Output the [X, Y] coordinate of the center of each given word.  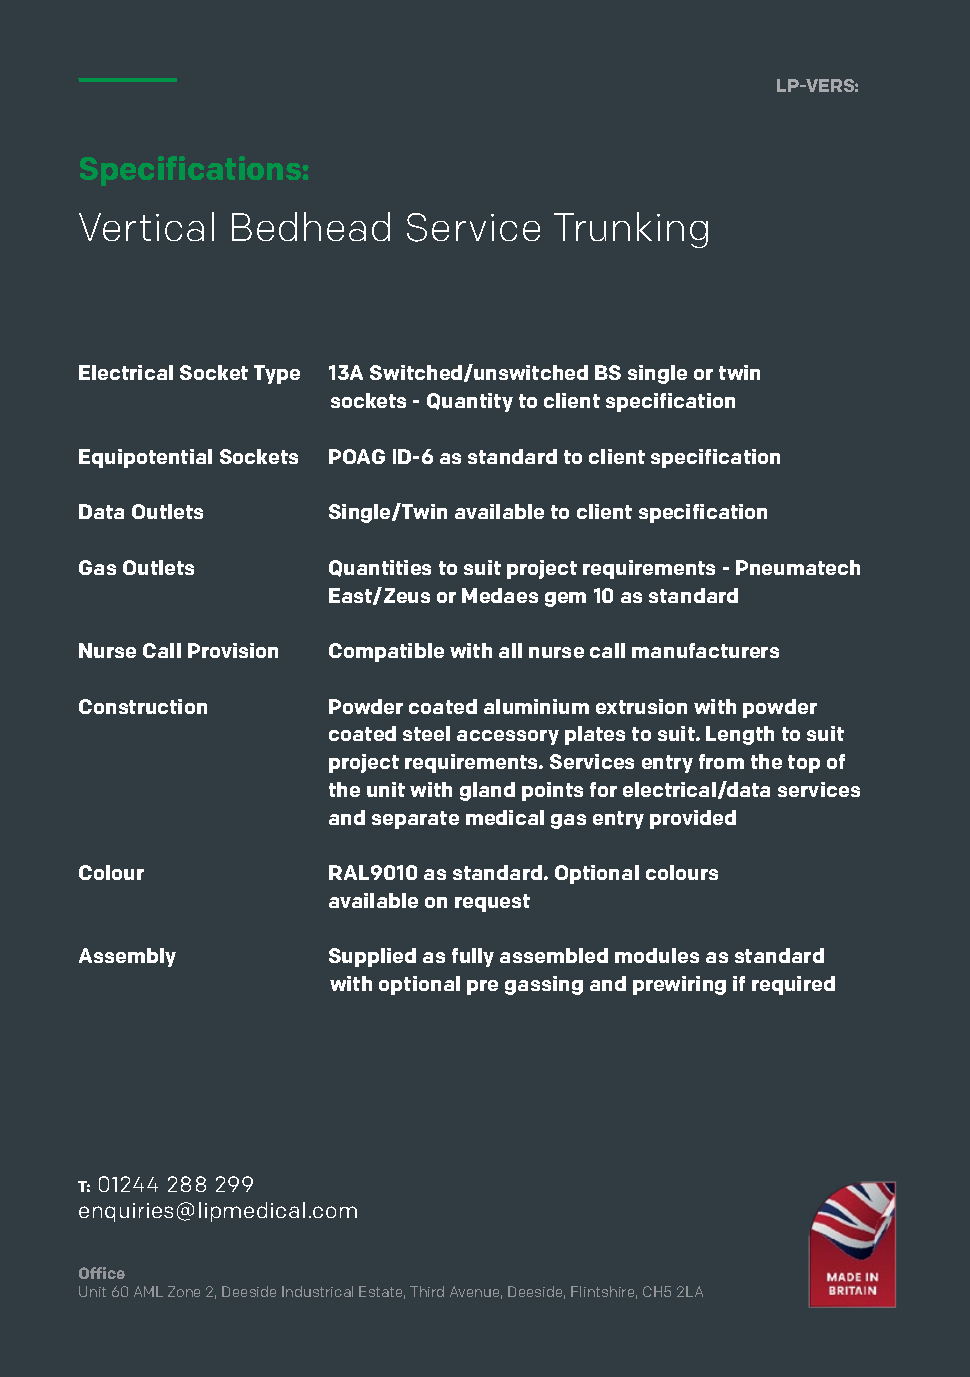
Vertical [146, 226]
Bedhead [311, 226]
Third [427, 1291]
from [721, 761]
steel [426, 733]
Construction [143, 706]
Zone [184, 1291]
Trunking [631, 230]
